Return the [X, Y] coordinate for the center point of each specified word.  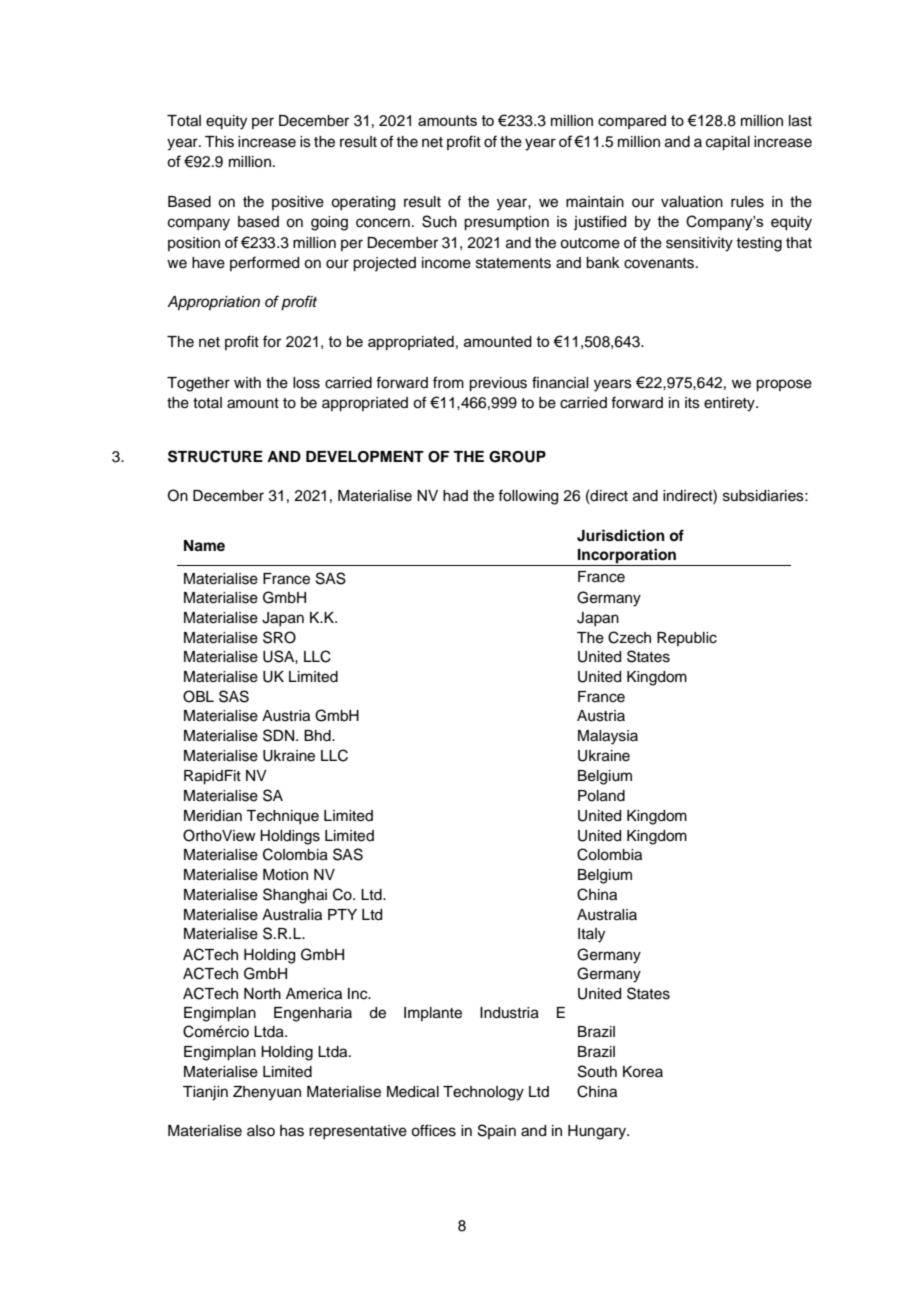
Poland [601, 796]
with [247, 382]
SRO [279, 637]
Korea [643, 1072]
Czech [629, 637]
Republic [687, 639]
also [261, 1131]
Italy [591, 935]
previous [498, 384]
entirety [730, 404]
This [219, 142]
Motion [285, 875]
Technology [483, 1093]
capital [728, 143]
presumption [506, 223]
